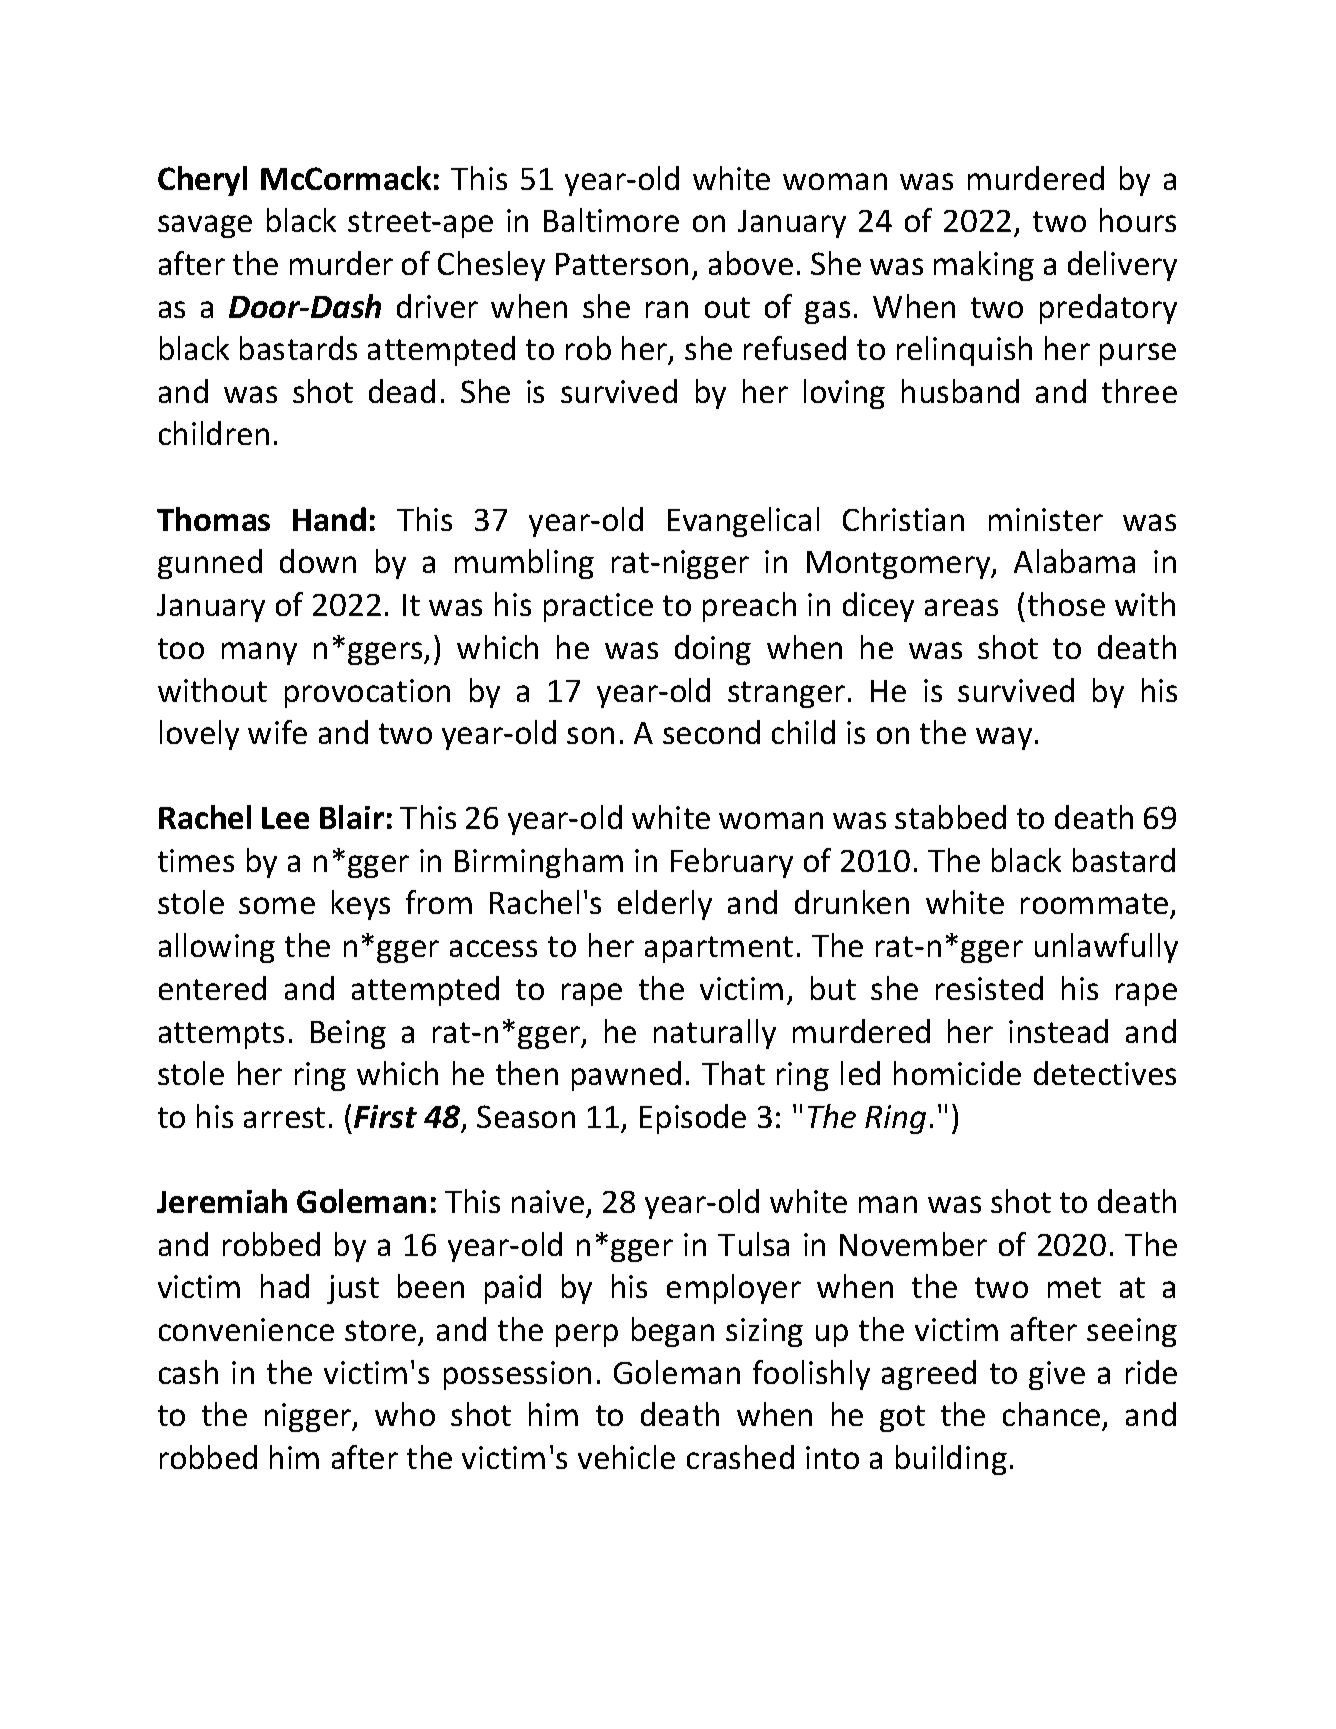 This screenshot has height=1729, width=1336. Describe the element at coordinates (205, 226) in the screenshot. I see `savage` at that location.
